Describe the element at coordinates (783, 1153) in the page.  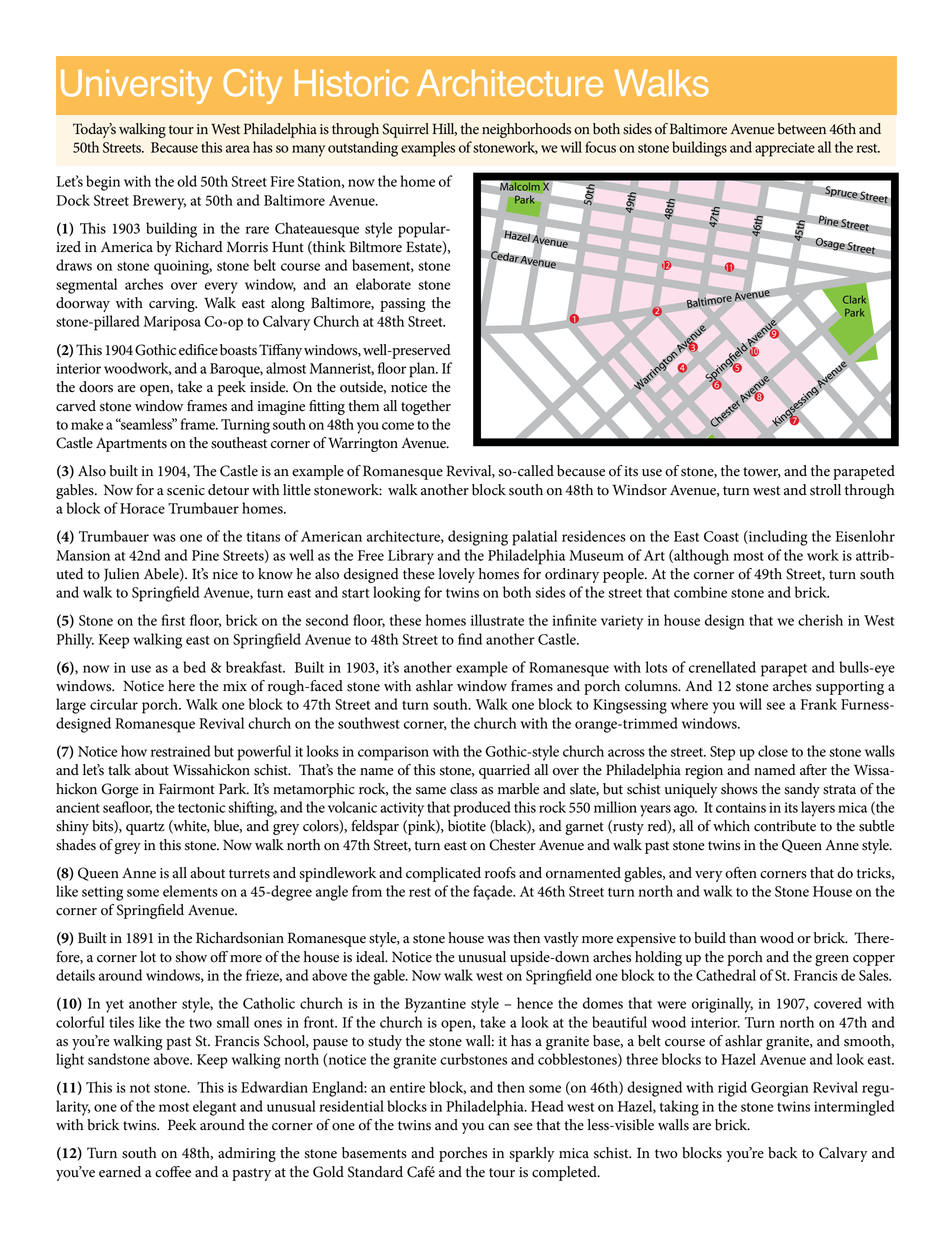
I see `back` at that location.
